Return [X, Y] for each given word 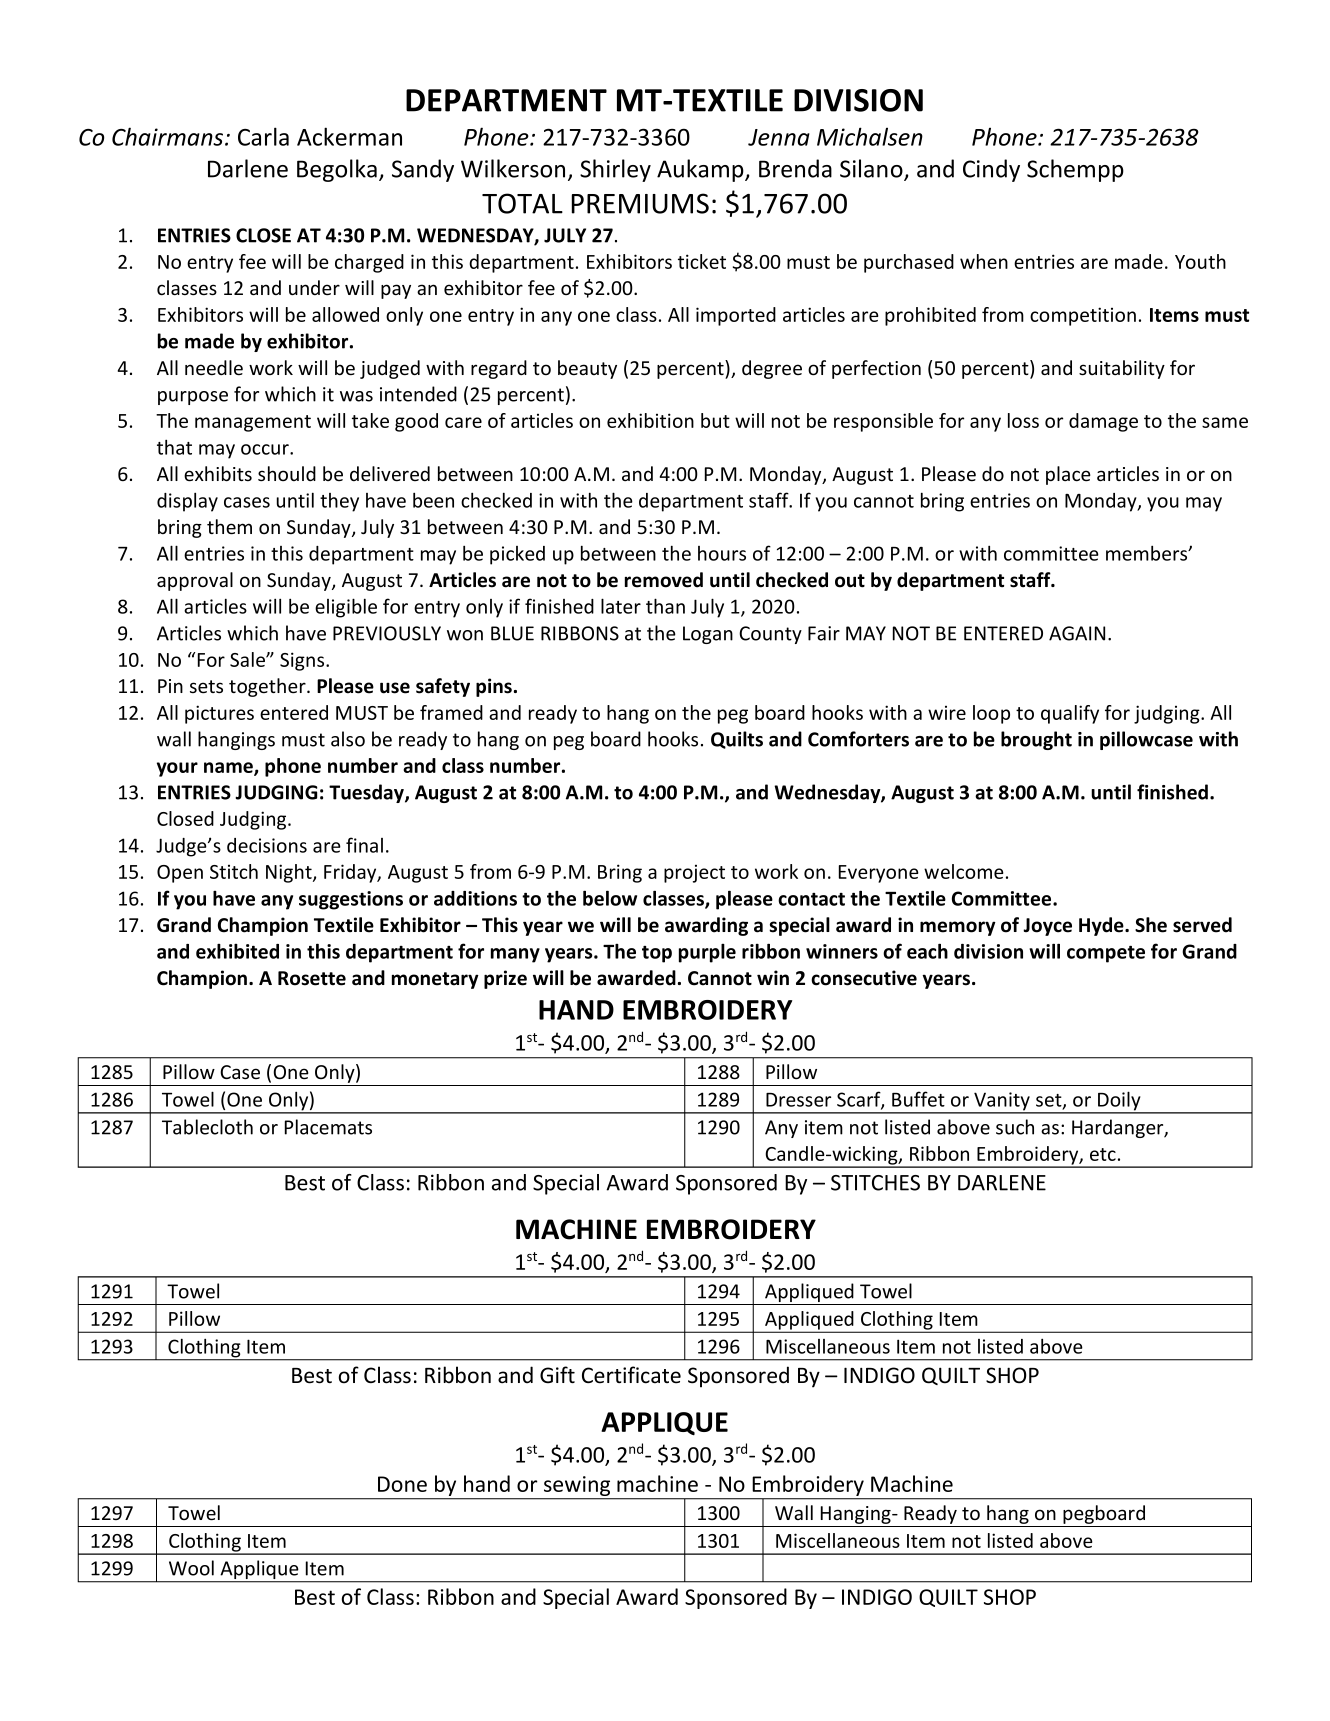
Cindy [991, 170]
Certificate [631, 1375]
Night [290, 873]
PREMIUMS [640, 203]
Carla [263, 136]
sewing [577, 1487]
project [694, 873]
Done [402, 1484]
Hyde [1102, 926]
